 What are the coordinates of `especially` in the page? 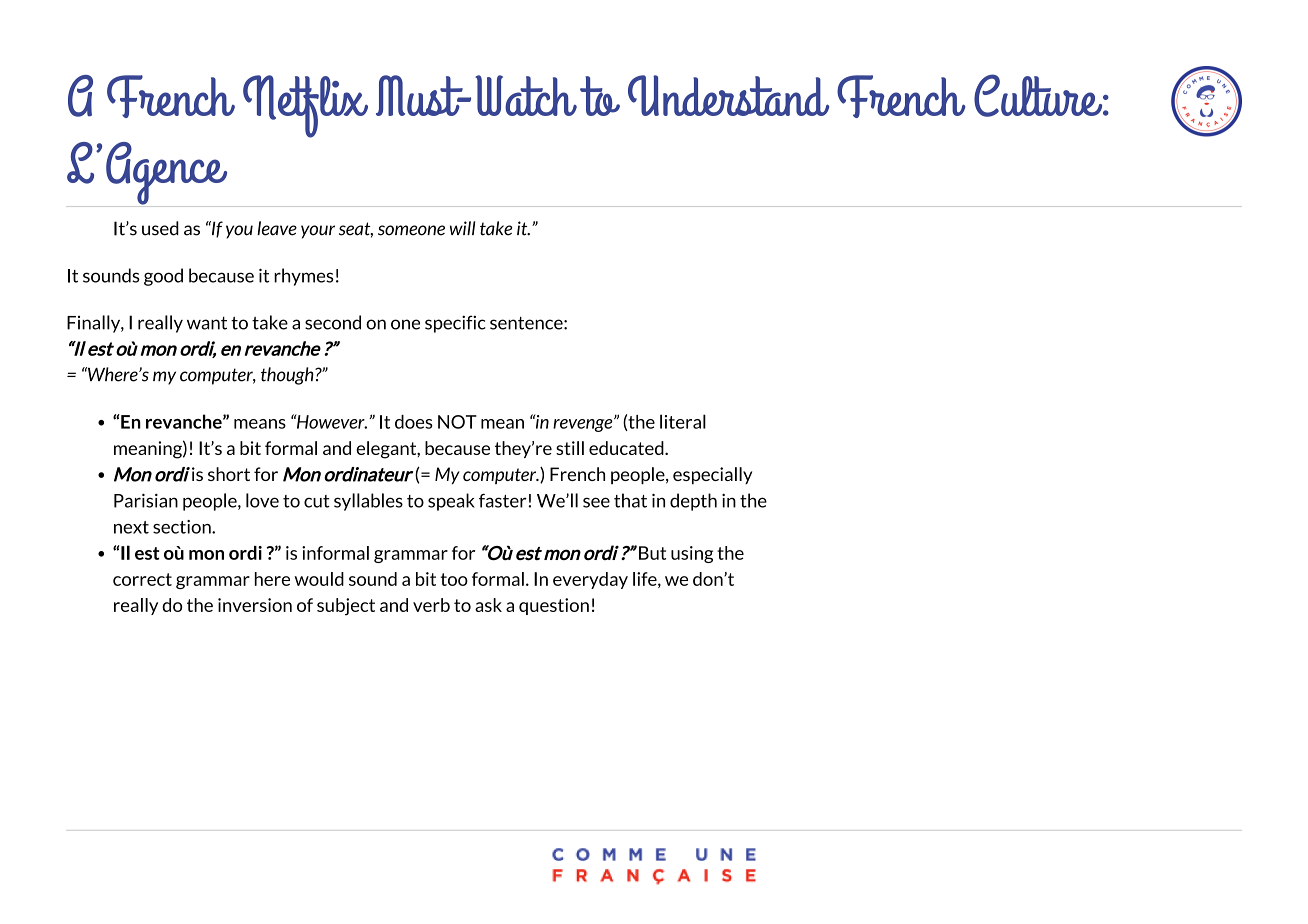 It's located at (712, 475).
